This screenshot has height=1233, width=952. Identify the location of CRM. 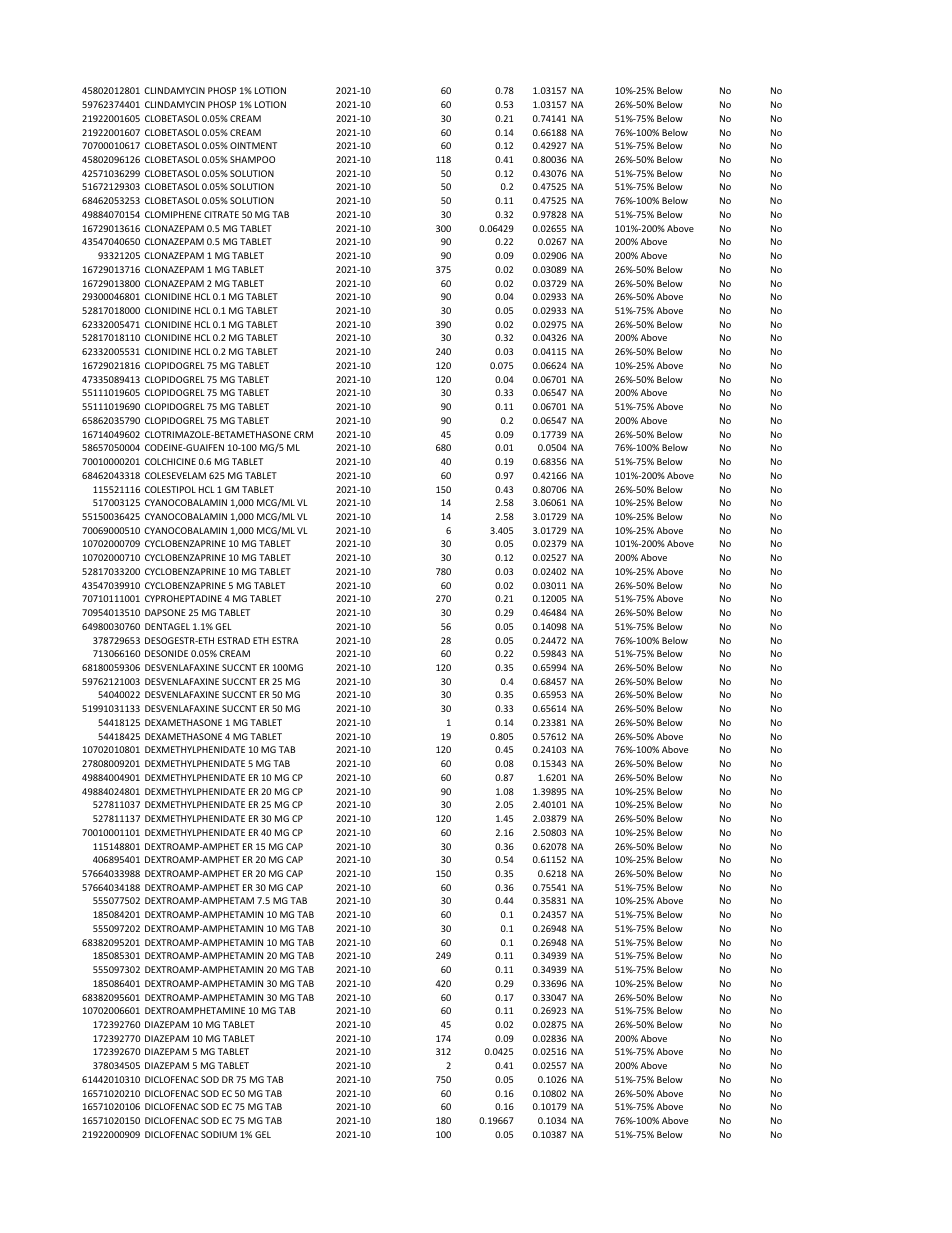
(303, 434).
